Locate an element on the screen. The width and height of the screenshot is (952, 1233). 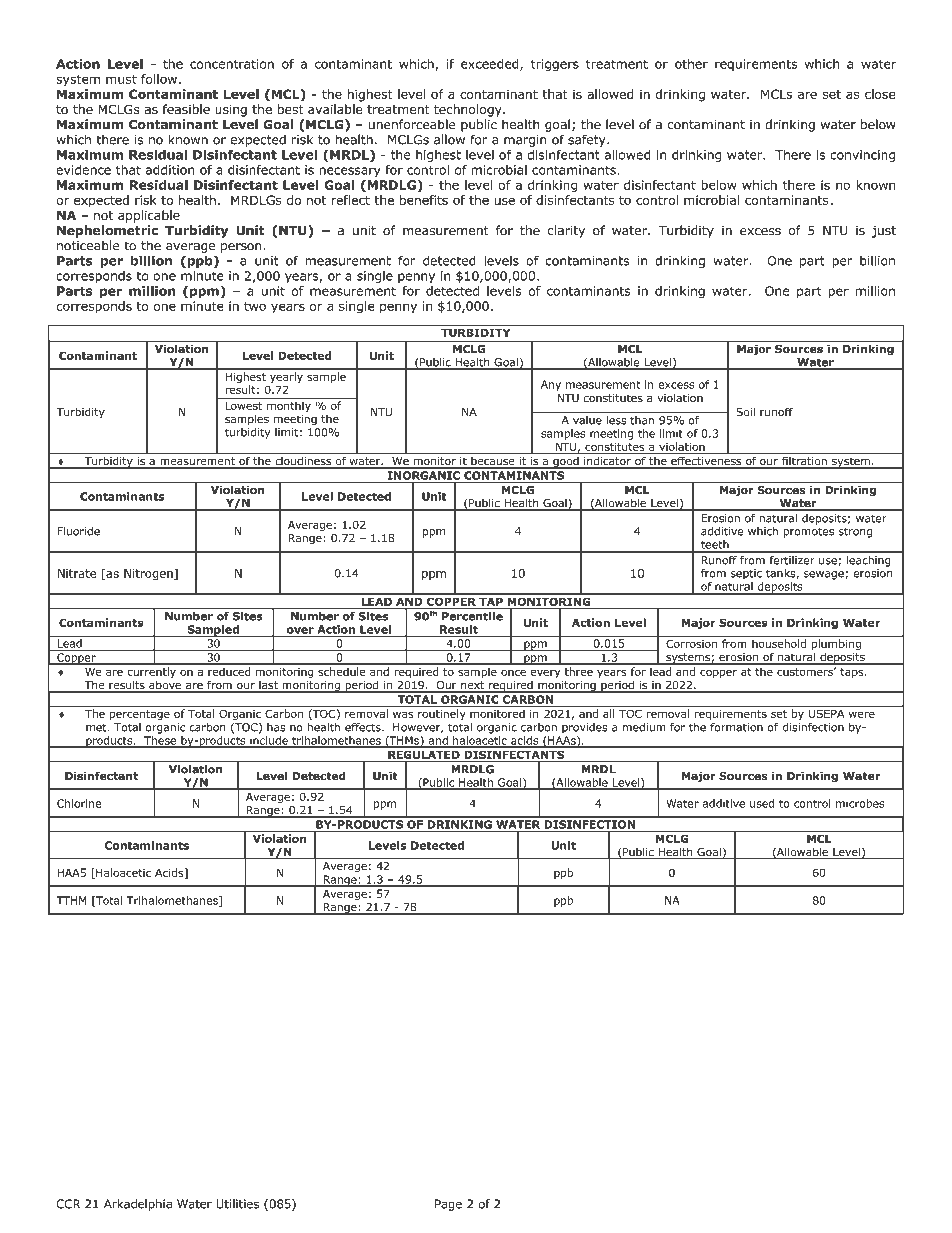
household is located at coordinates (779, 643).
